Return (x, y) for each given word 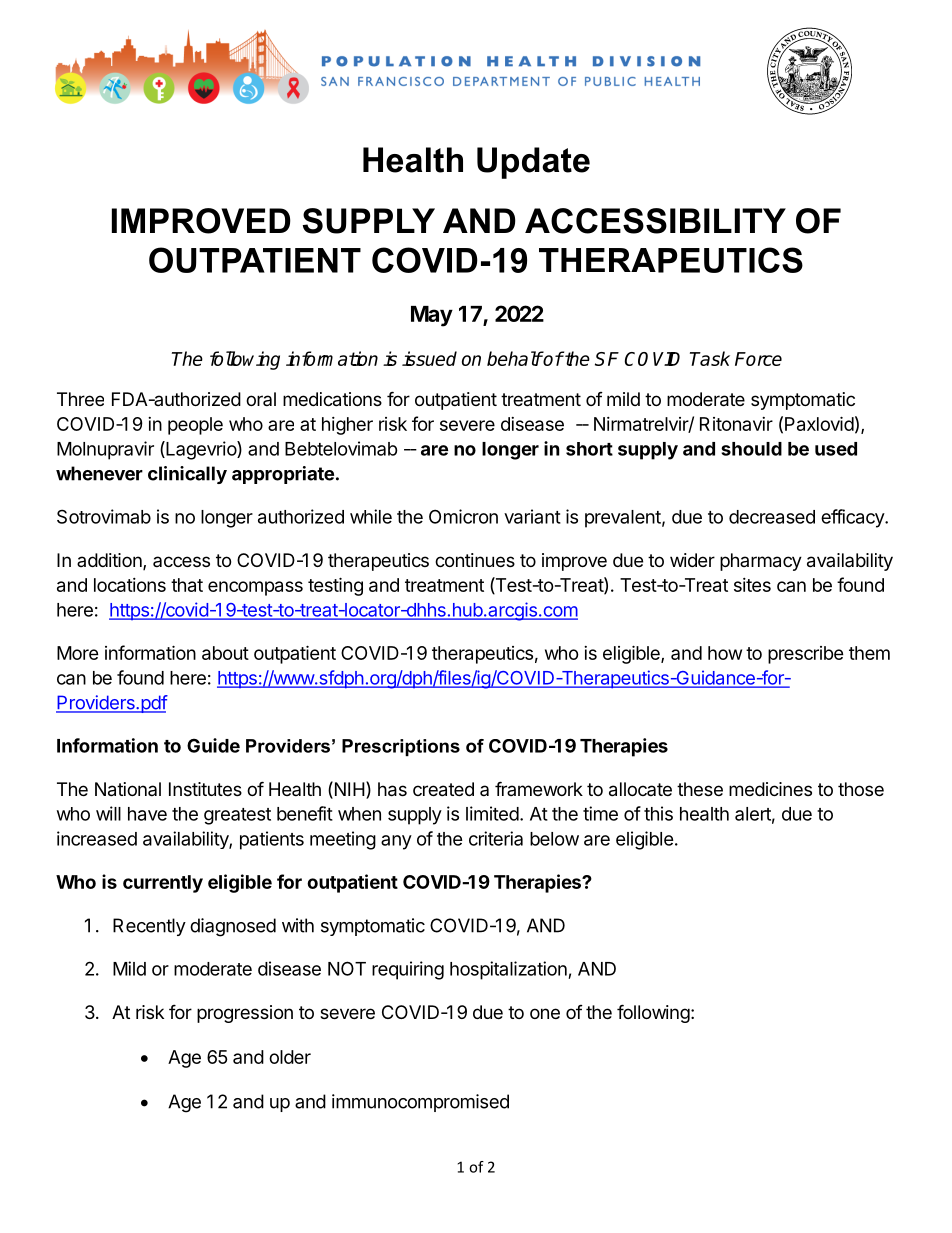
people (195, 426)
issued (429, 358)
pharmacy (761, 562)
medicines (770, 789)
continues (475, 560)
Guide (213, 745)
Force (758, 359)
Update (533, 163)
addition (110, 561)
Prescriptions (401, 747)
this (658, 813)
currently (163, 884)
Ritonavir (736, 424)
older (290, 1057)
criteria (496, 838)
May (432, 316)
